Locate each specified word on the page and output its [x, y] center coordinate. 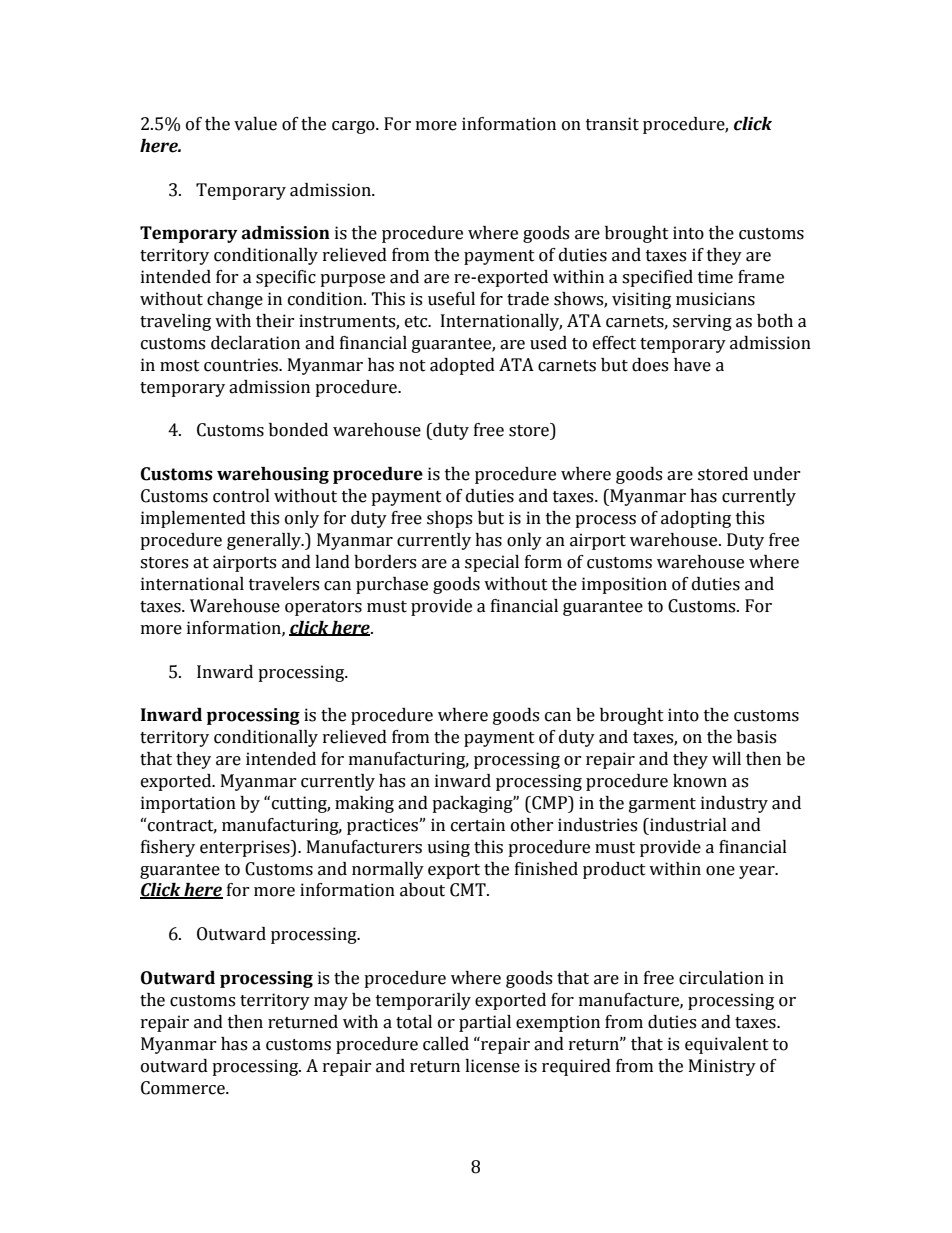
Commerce [184, 1088]
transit [612, 124]
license [492, 1066]
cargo [354, 127]
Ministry [722, 1067]
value [255, 124]
